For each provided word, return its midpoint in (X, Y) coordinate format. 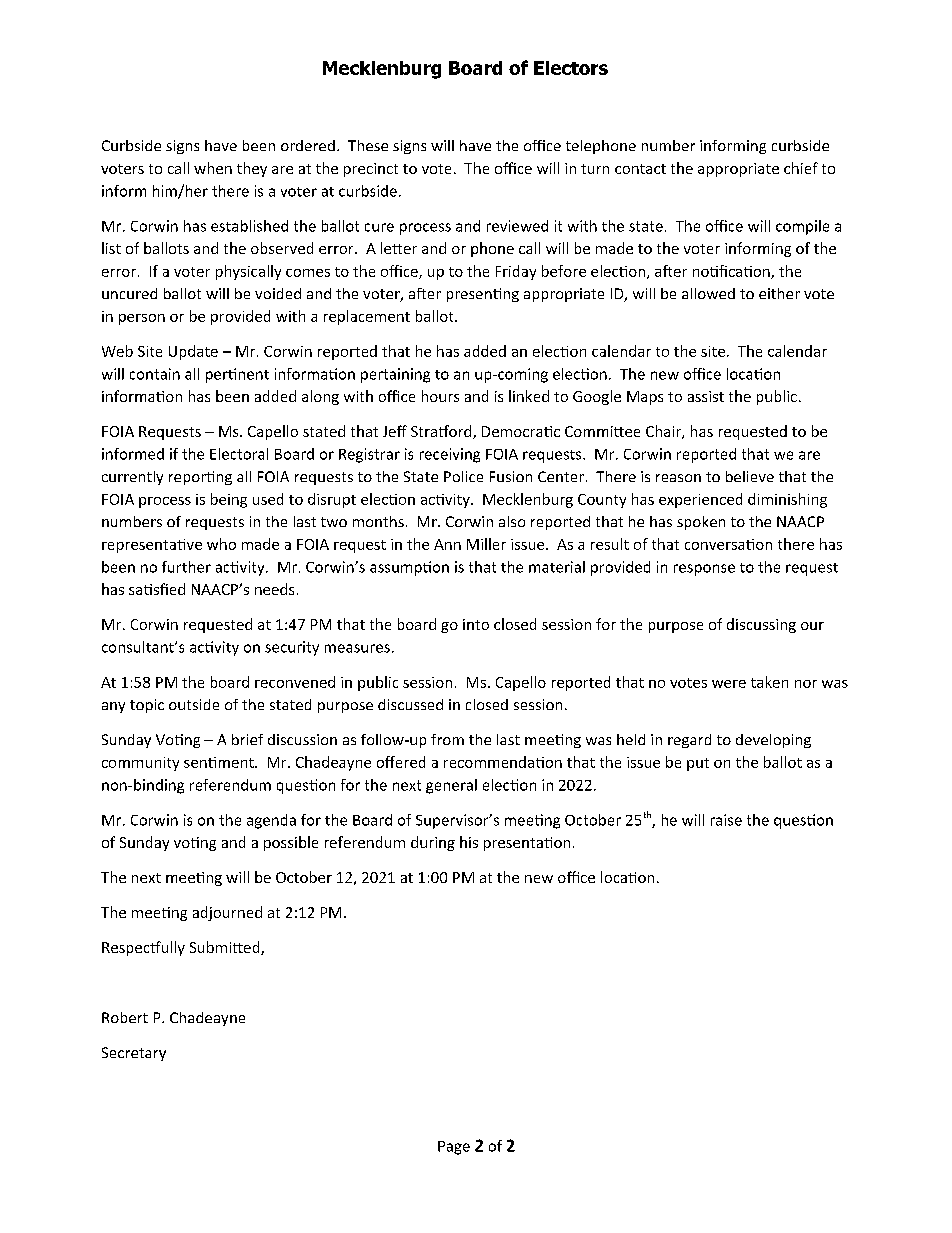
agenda (271, 821)
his (469, 842)
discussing (761, 625)
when (213, 168)
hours (440, 396)
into (476, 624)
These (368, 145)
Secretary (134, 1054)
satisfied (157, 589)
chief (801, 168)
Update (193, 352)
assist (706, 396)
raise (726, 820)
